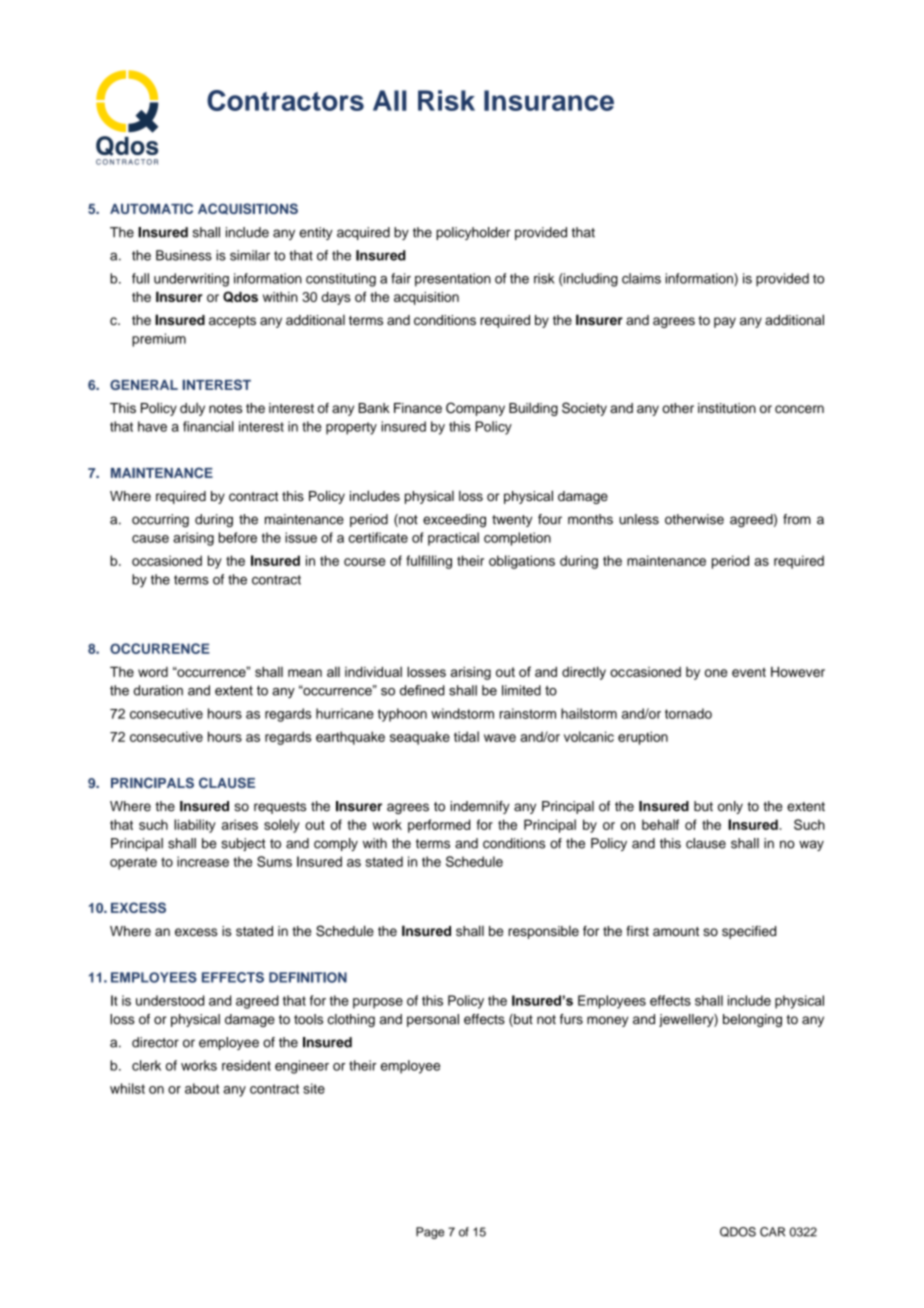 This screenshot has width=924, height=1308. What do you see at coordinates (225, 408) in the screenshot?
I see `notes` at bounding box center [225, 408].
